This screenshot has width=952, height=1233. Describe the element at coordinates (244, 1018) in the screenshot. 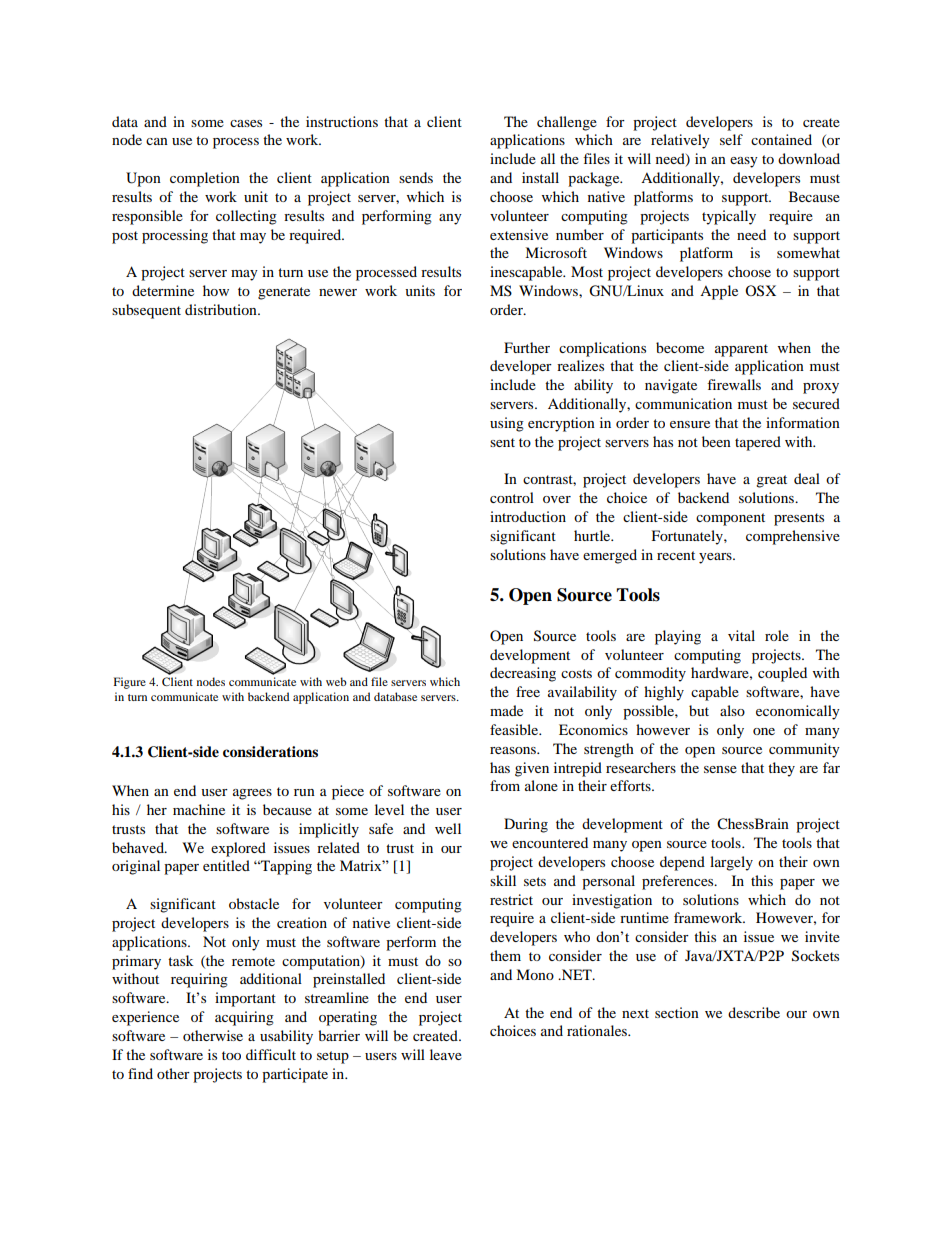

I see `acquiring` at that location.
